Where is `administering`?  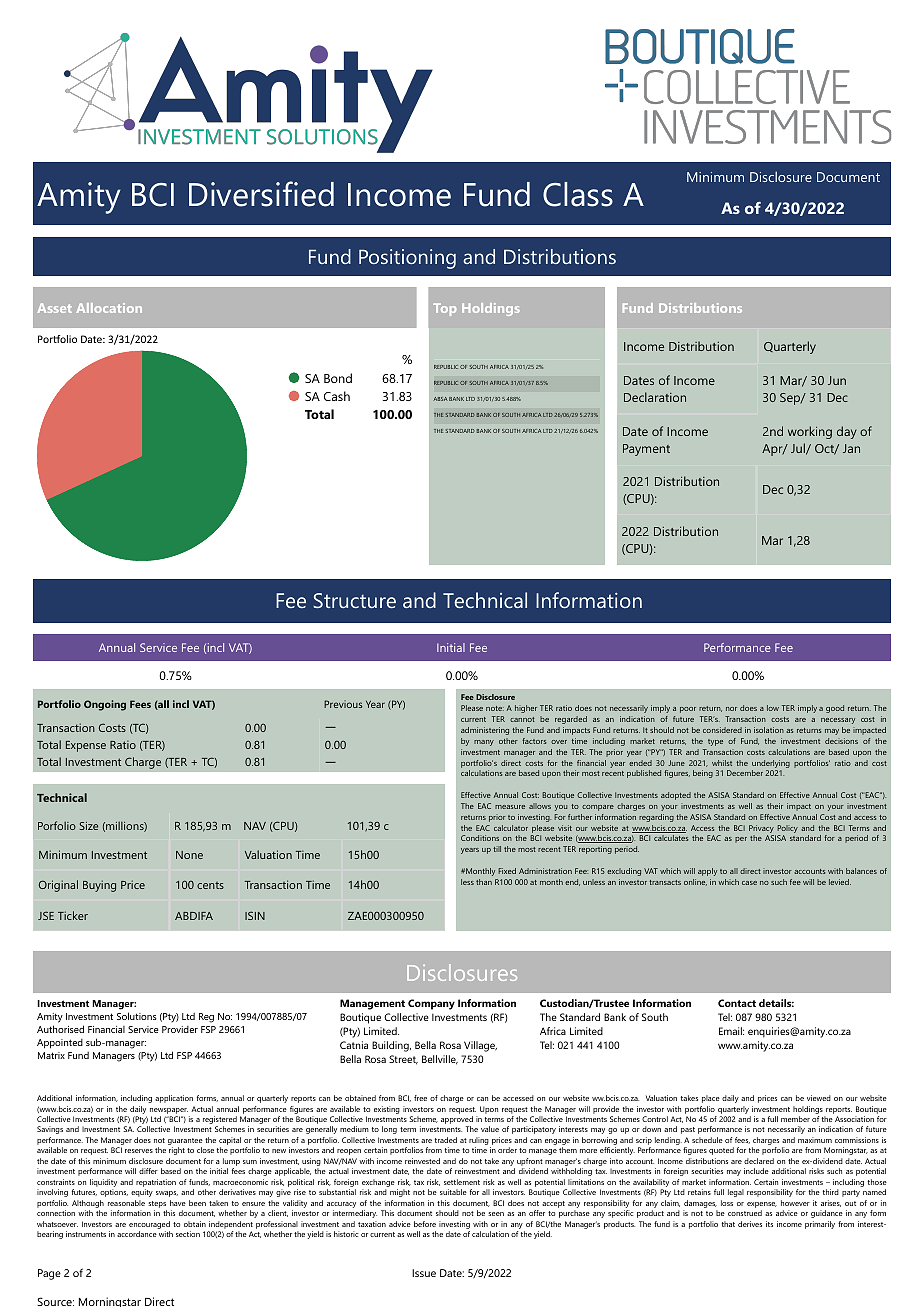 administering is located at coordinates (485, 731).
